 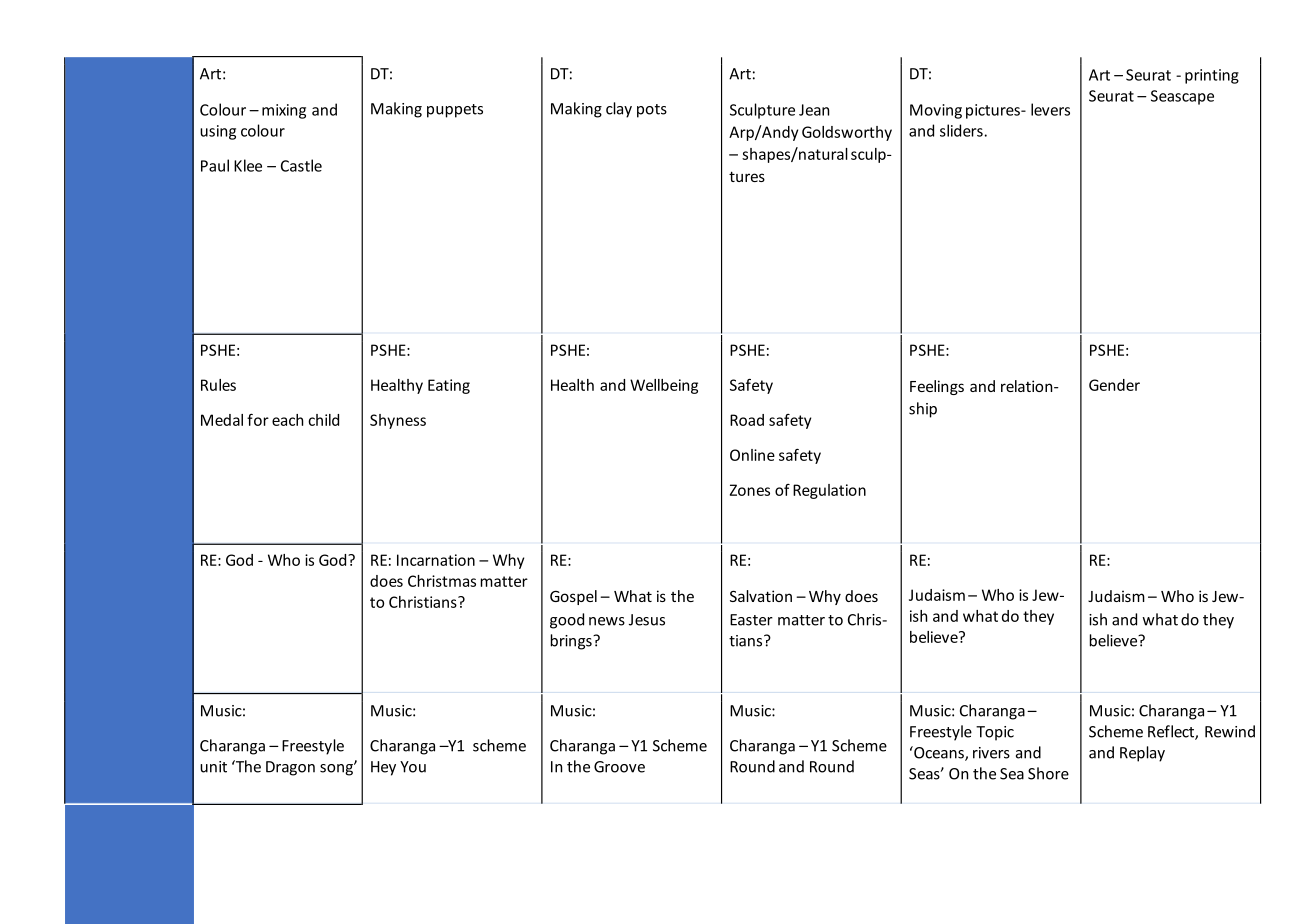 I want to click on printing, so click(x=1212, y=76).
